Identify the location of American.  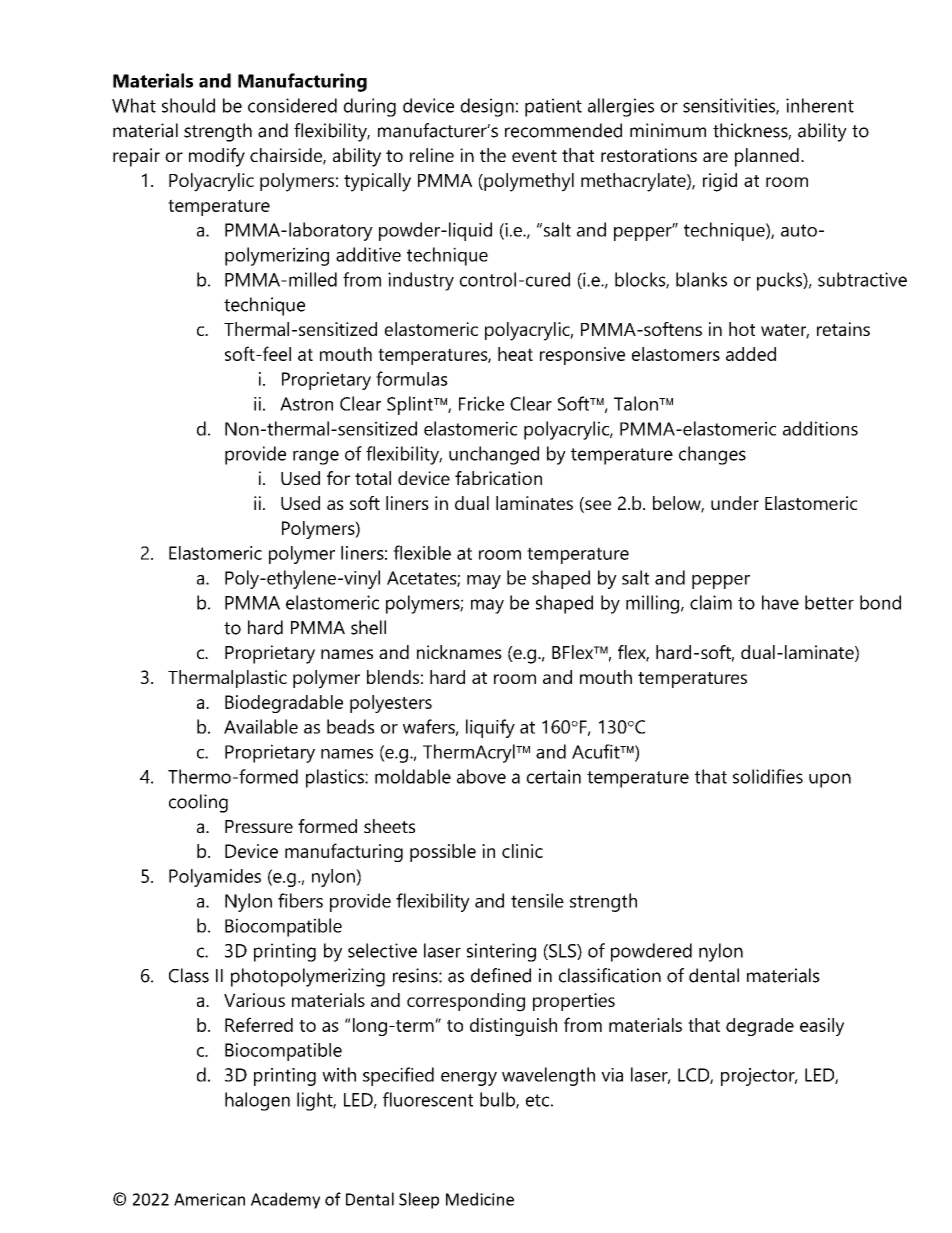
(209, 1199).
